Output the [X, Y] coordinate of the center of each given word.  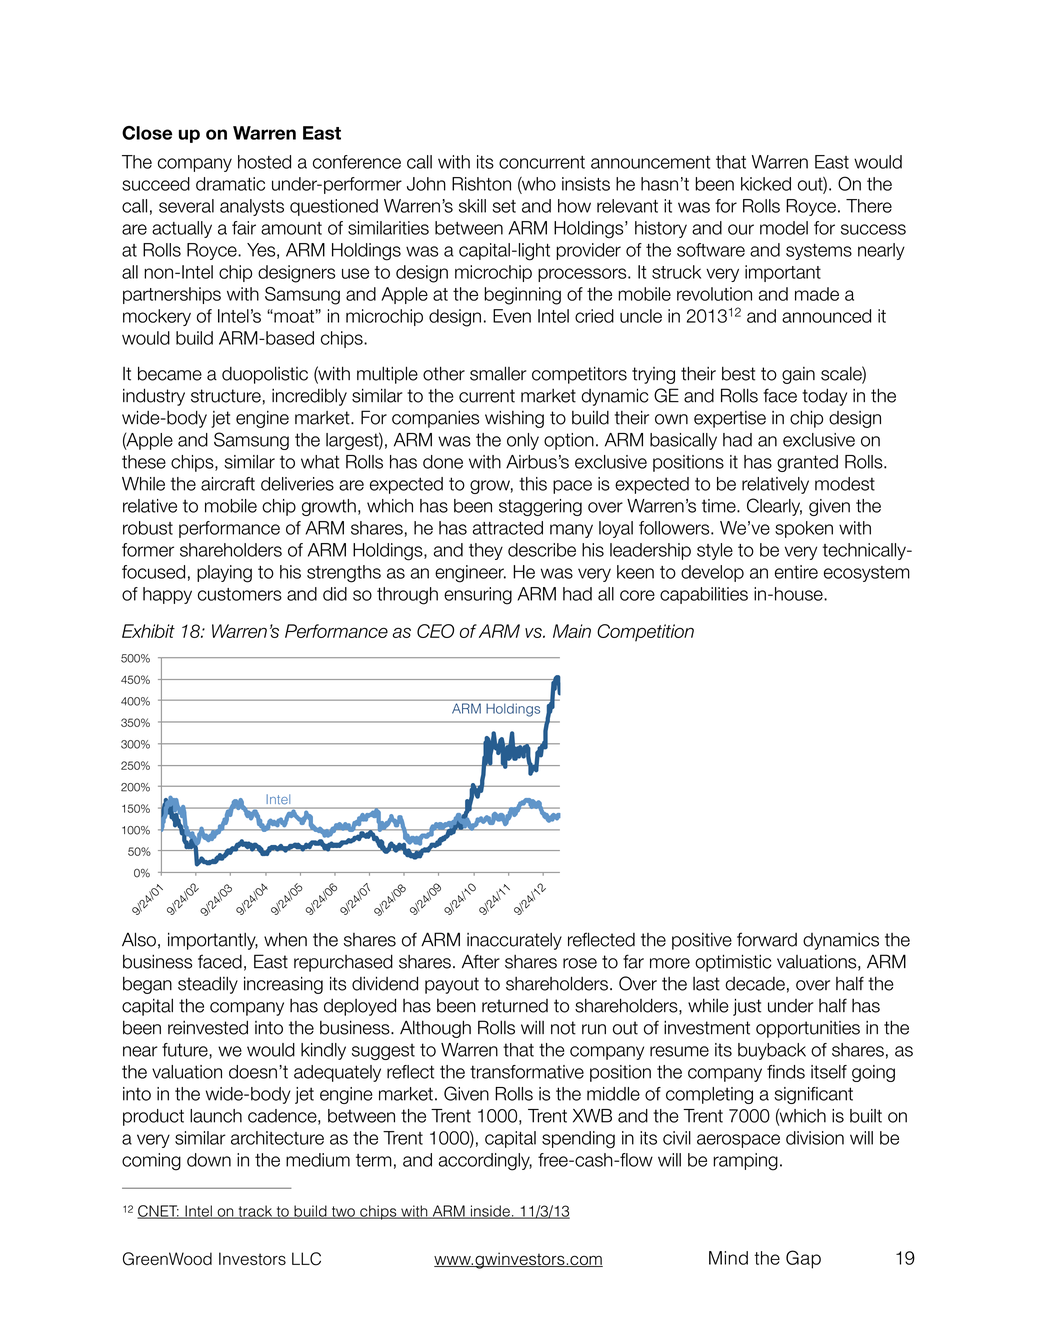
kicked [766, 184]
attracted [508, 528]
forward [767, 939]
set [504, 206]
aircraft [228, 484]
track [255, 1212]
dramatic [230, 184]
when [285, 939]
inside [490, 1212]
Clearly [774, 507]
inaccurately [514, 941]
